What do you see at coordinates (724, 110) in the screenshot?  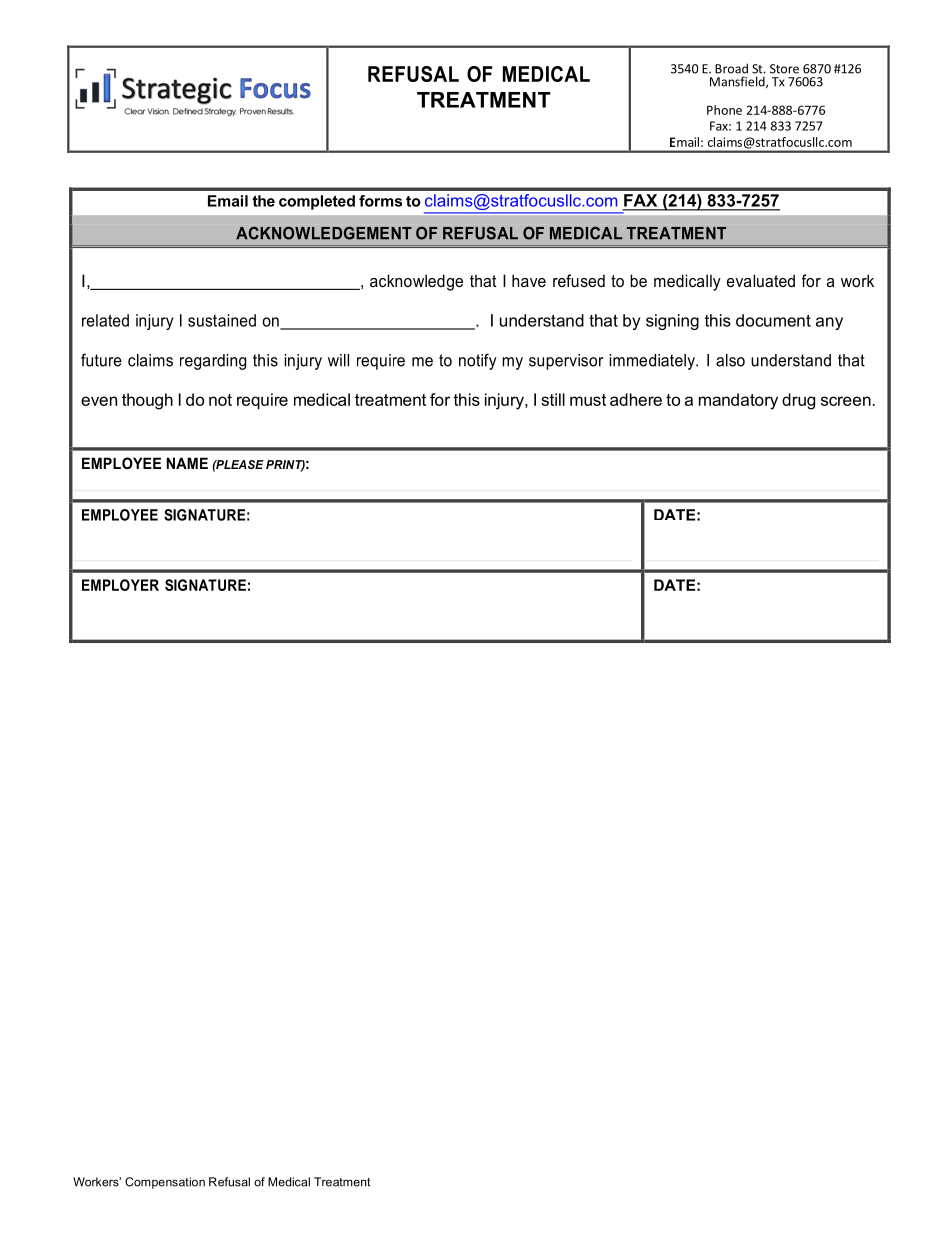 I see `Phone` at bounding box center [724, 110].
